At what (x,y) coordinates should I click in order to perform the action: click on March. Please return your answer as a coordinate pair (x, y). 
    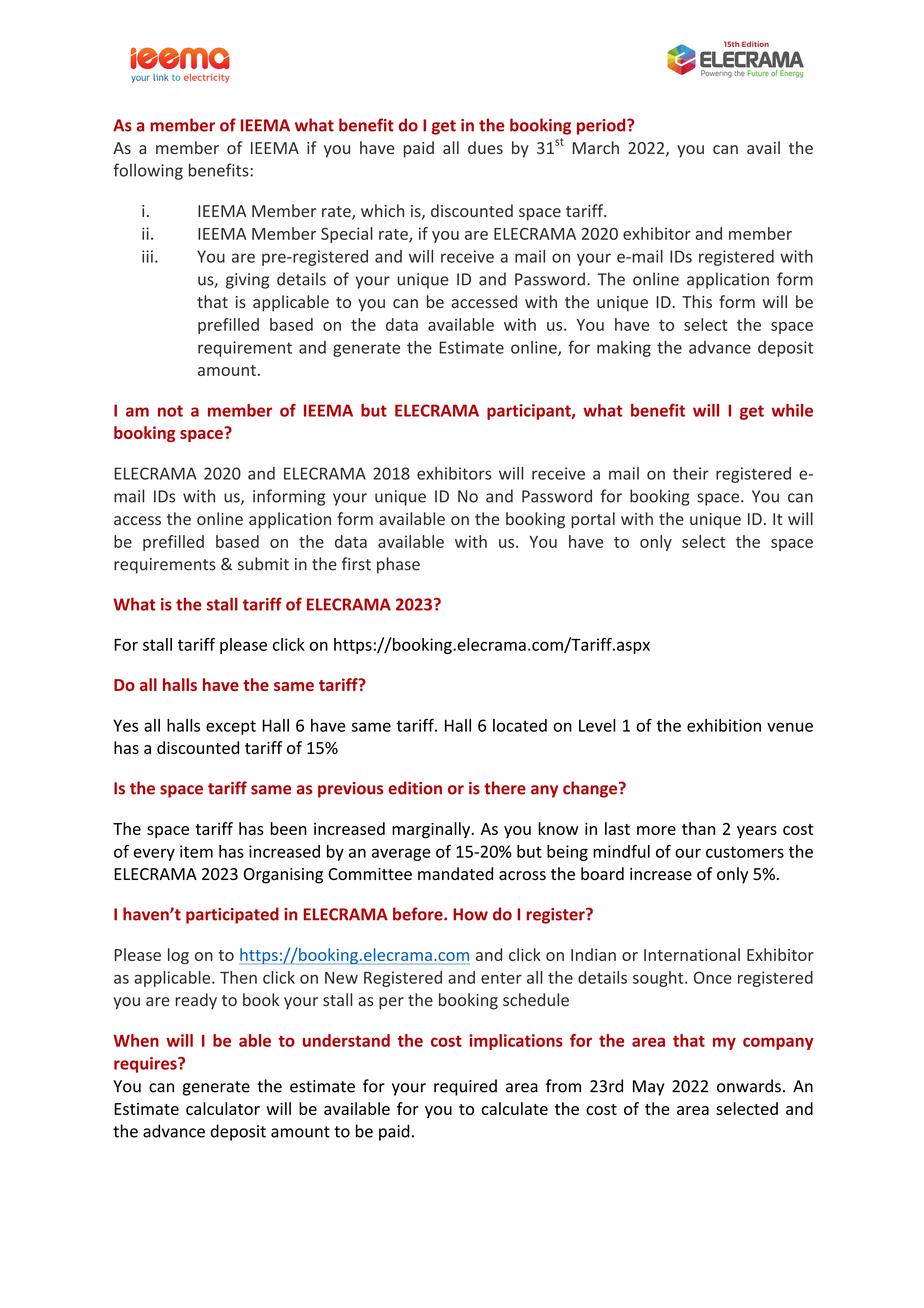
    Looking at the image, I should click on (596, 147).
